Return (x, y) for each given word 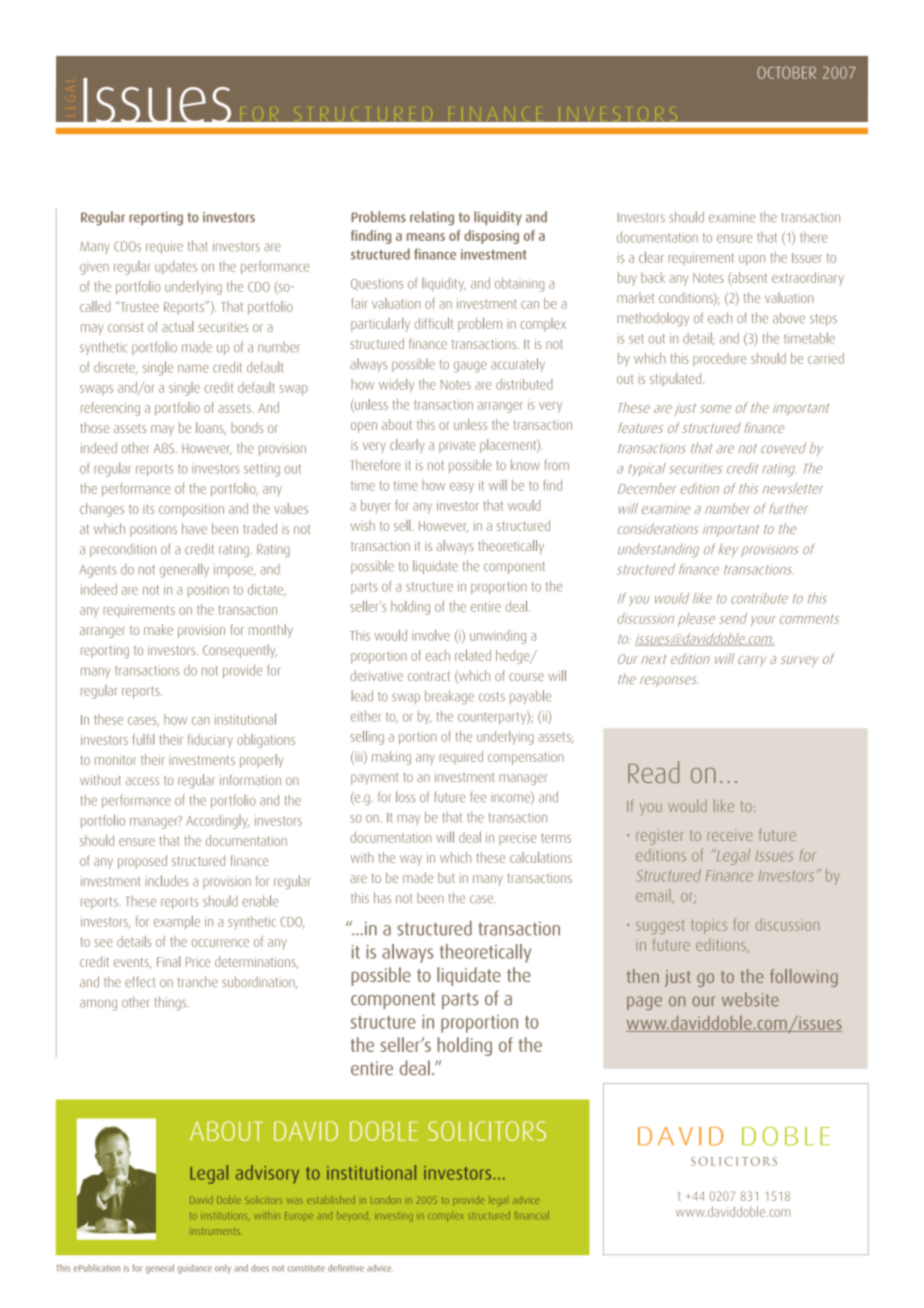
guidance (194, 1269)
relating (432, 218)
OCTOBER (786, 72)
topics (709, 926)
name (193, 369)
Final (168, 961)
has (382, 898)
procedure (720, 359)
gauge (470, 367)
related (473, 655)
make (158, 629)
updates (176, 267)
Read (653, 772)
